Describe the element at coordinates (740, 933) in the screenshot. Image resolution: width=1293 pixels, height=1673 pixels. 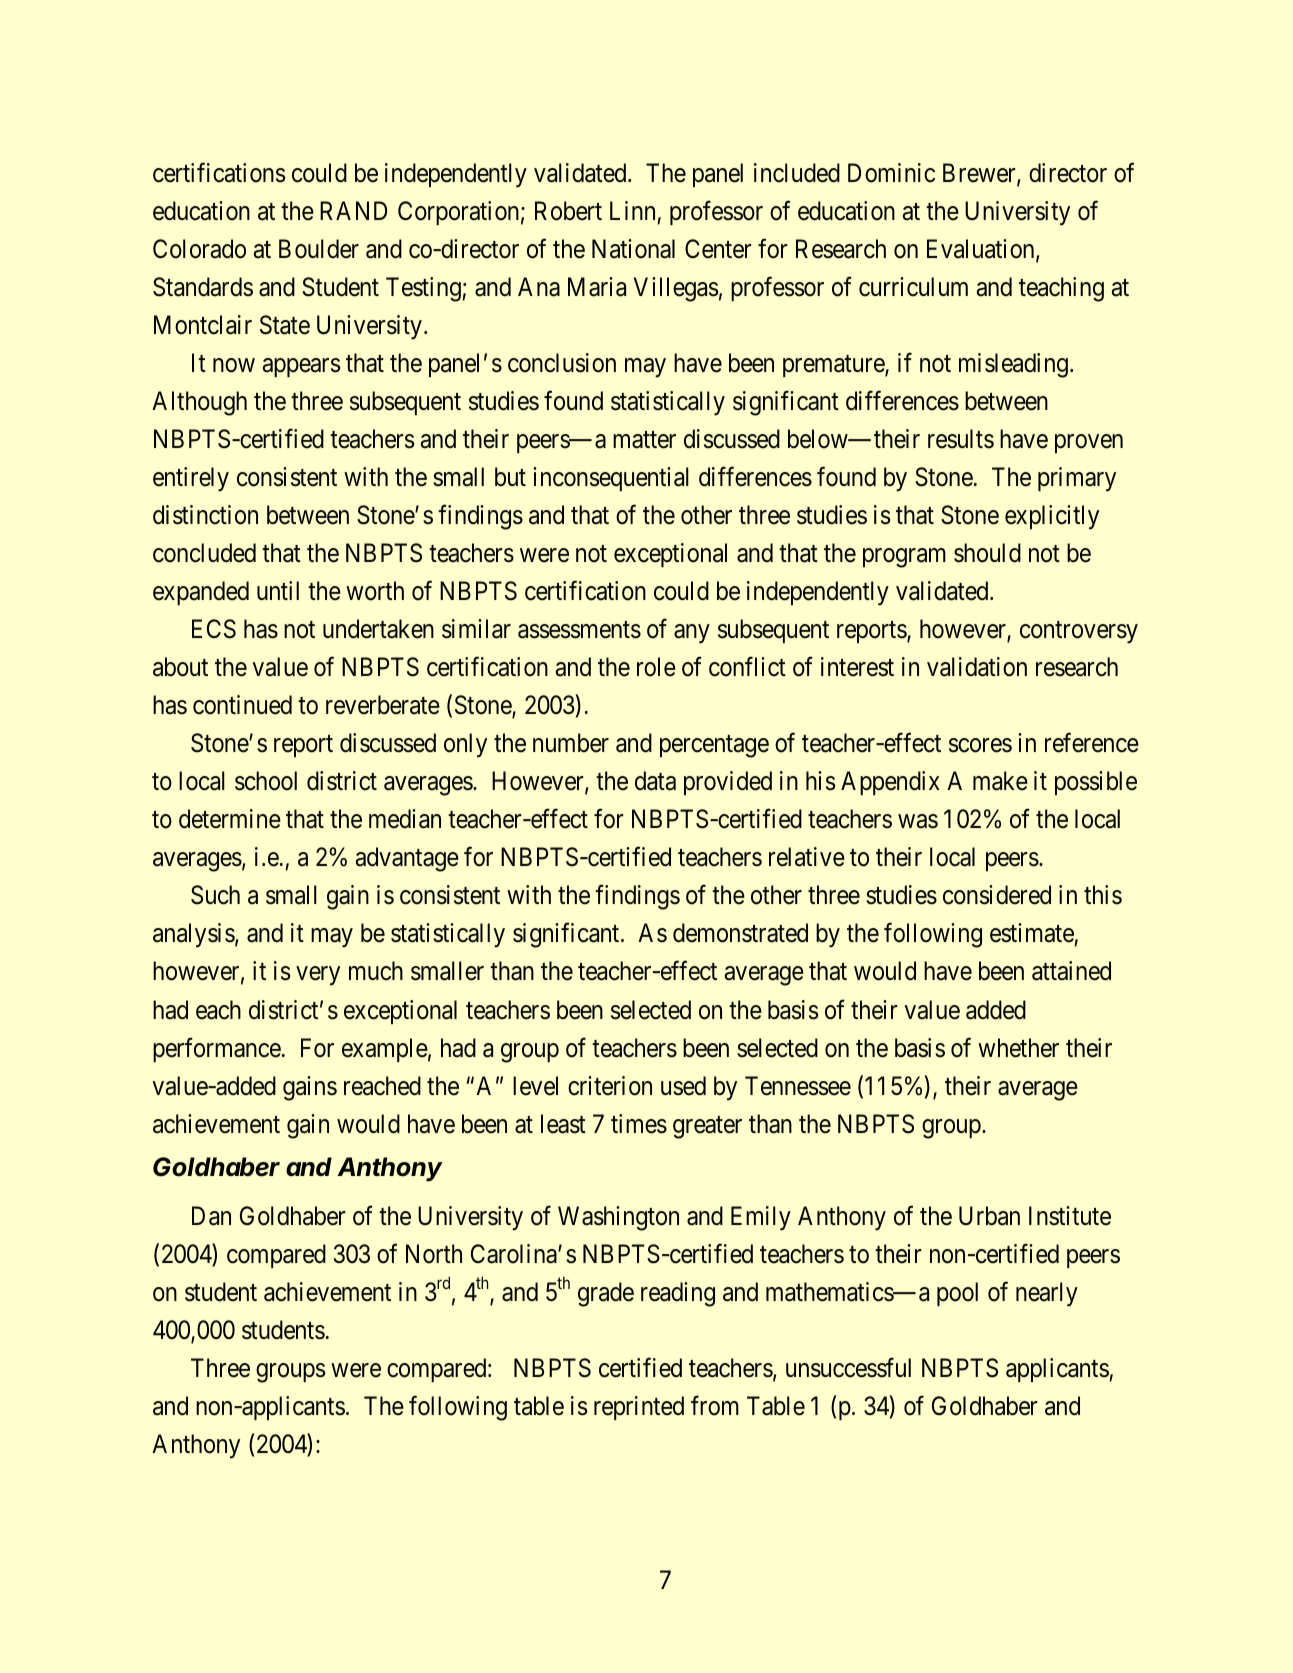
I see `demonstrated` at that location.
